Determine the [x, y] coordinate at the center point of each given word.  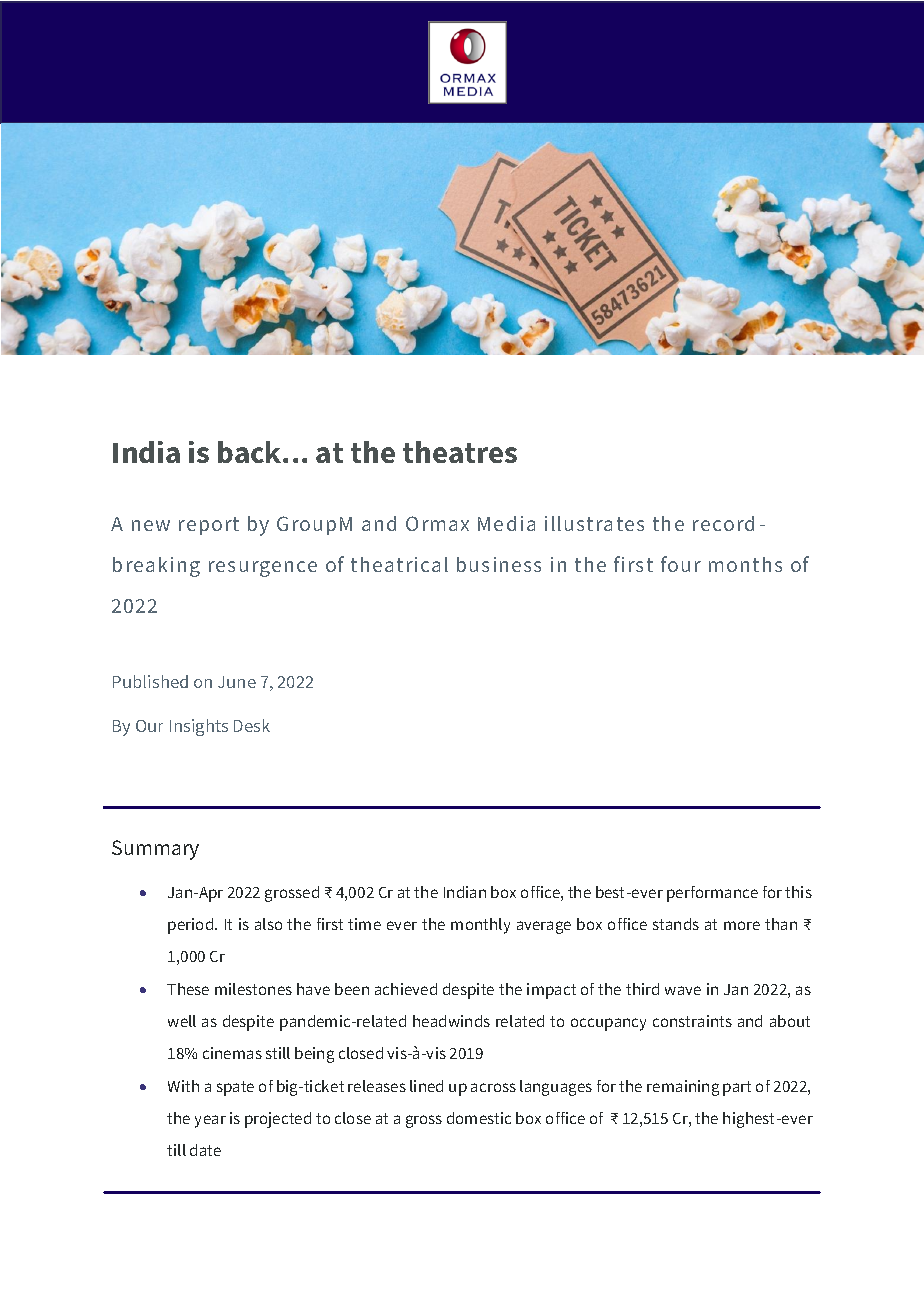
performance [712, 894]
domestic [479, 1118]
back [251, 452]
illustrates [594, 523]
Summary [155, 850]
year [210, 1121]
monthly [480, 926]
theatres [460, 452]
